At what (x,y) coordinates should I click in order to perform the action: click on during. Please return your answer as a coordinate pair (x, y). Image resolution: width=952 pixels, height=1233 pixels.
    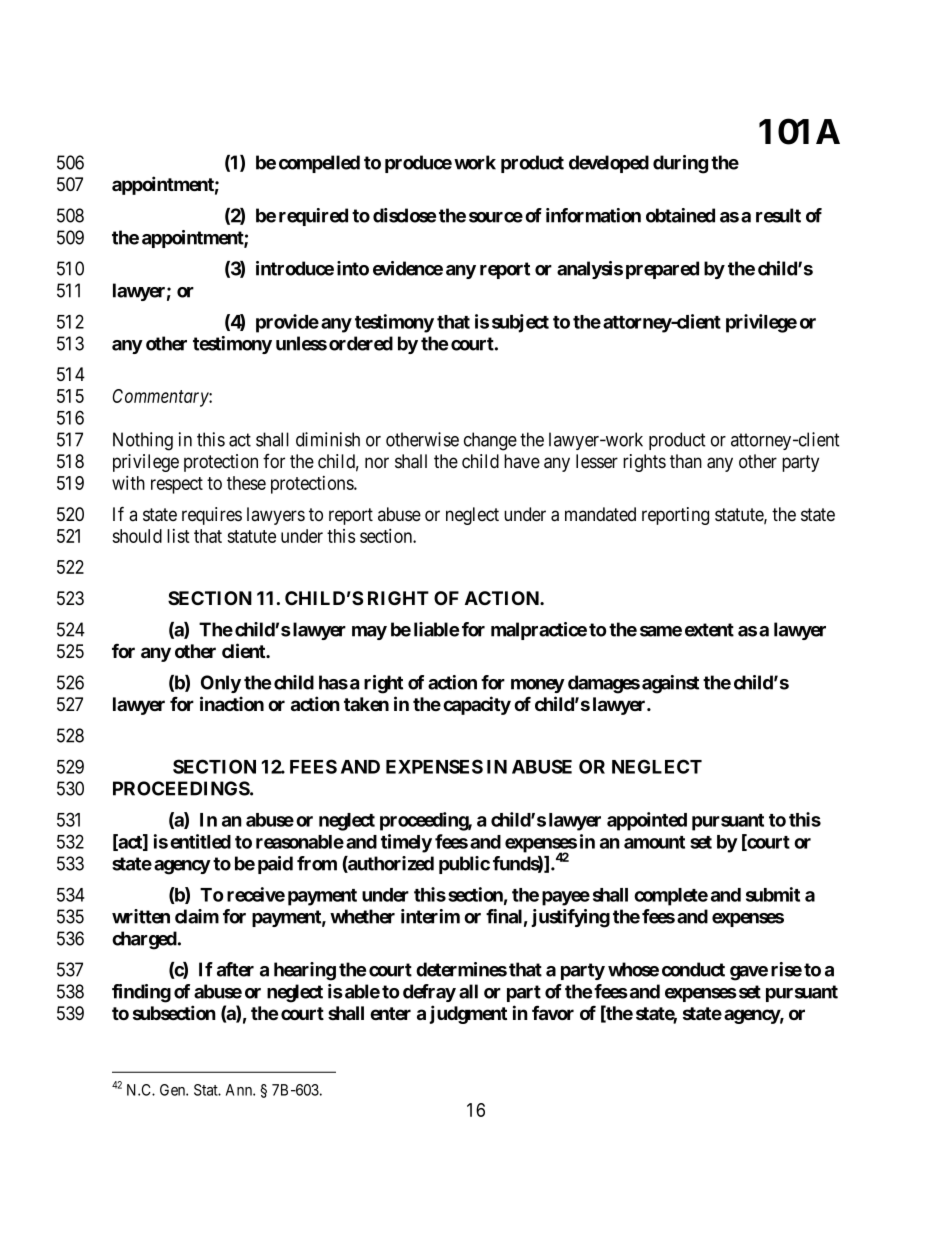
    Looking at the image, I should click on (680, 164).
